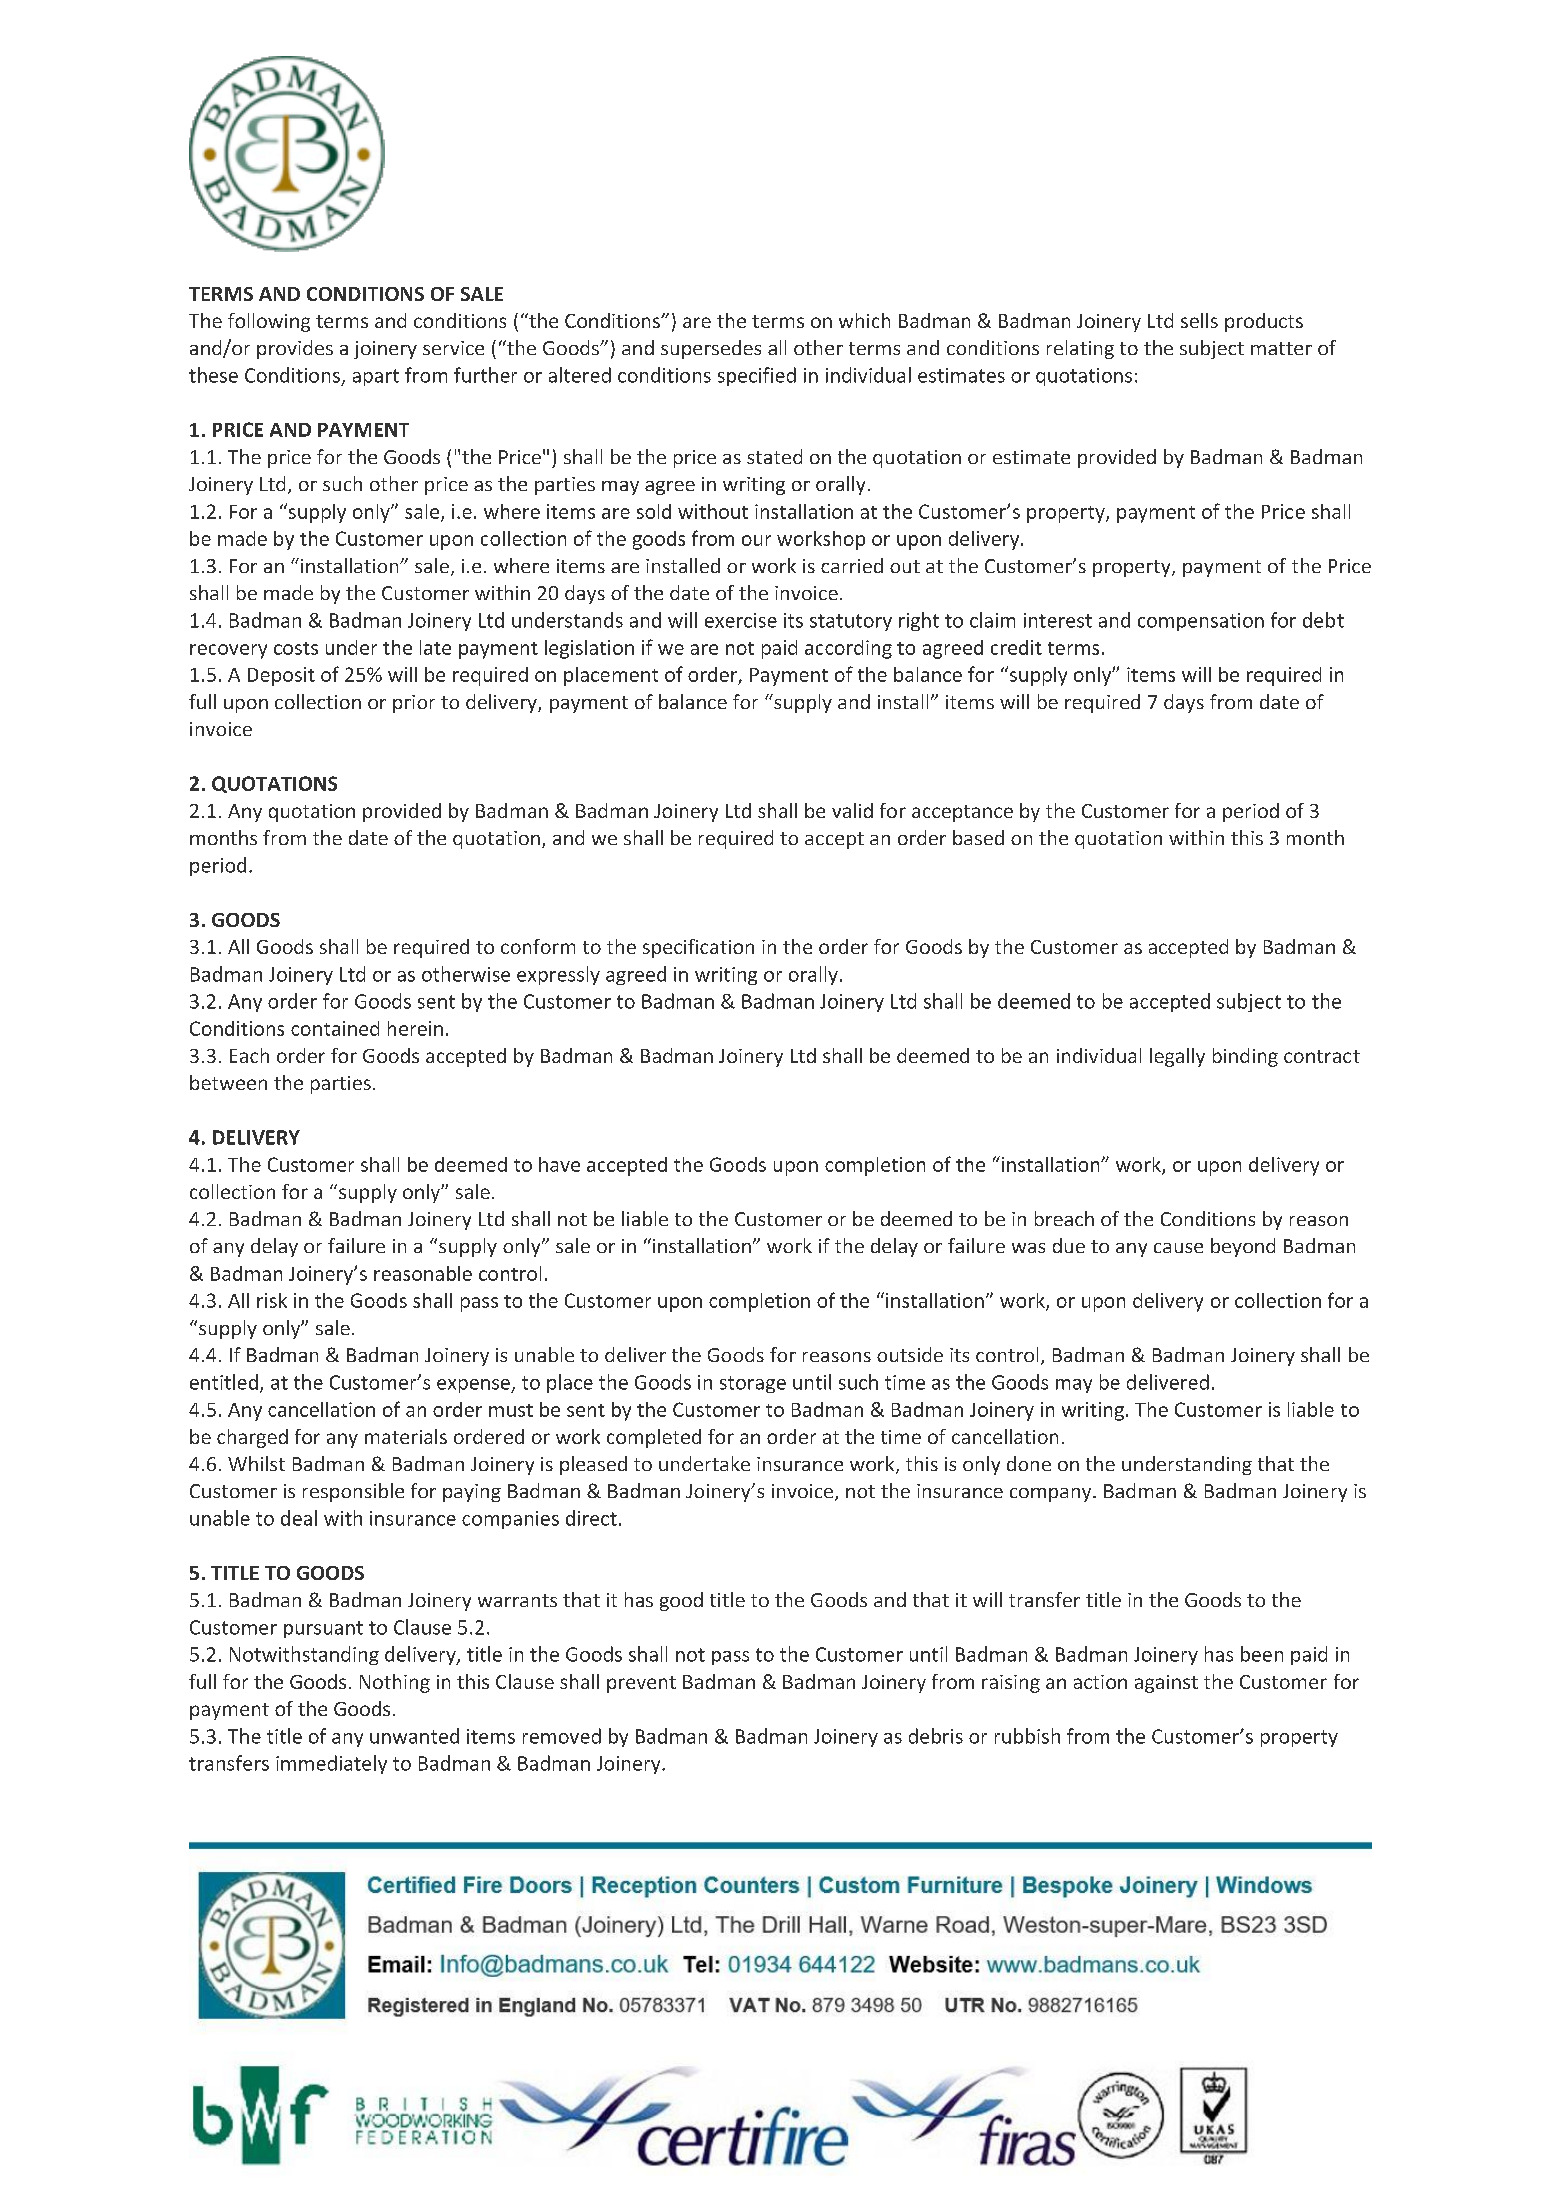 This image has width=1561, height=2208. Describe the element at coordinates (852, 810) in the image. I see `valid` at that location.
